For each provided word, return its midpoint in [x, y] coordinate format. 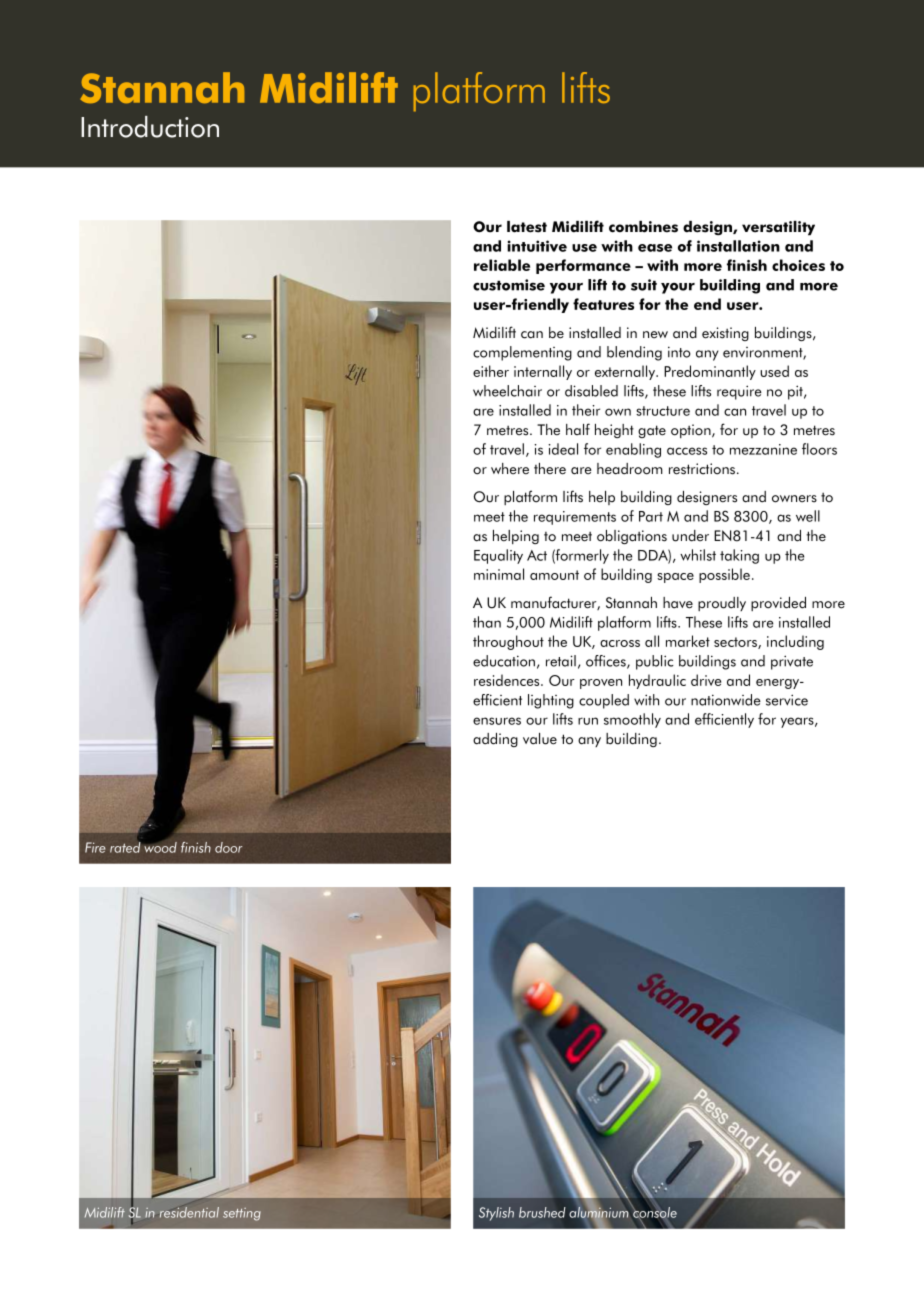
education [504, 661]
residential [189, 1212]
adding [495, 740]
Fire [95, 847]
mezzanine [763, 449]
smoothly [632, 720]
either [491, 371]
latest [527, 227]
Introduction [150, 127]
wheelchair [507, 391]
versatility [778, 228]
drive [706, 680]
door [228, 847]
